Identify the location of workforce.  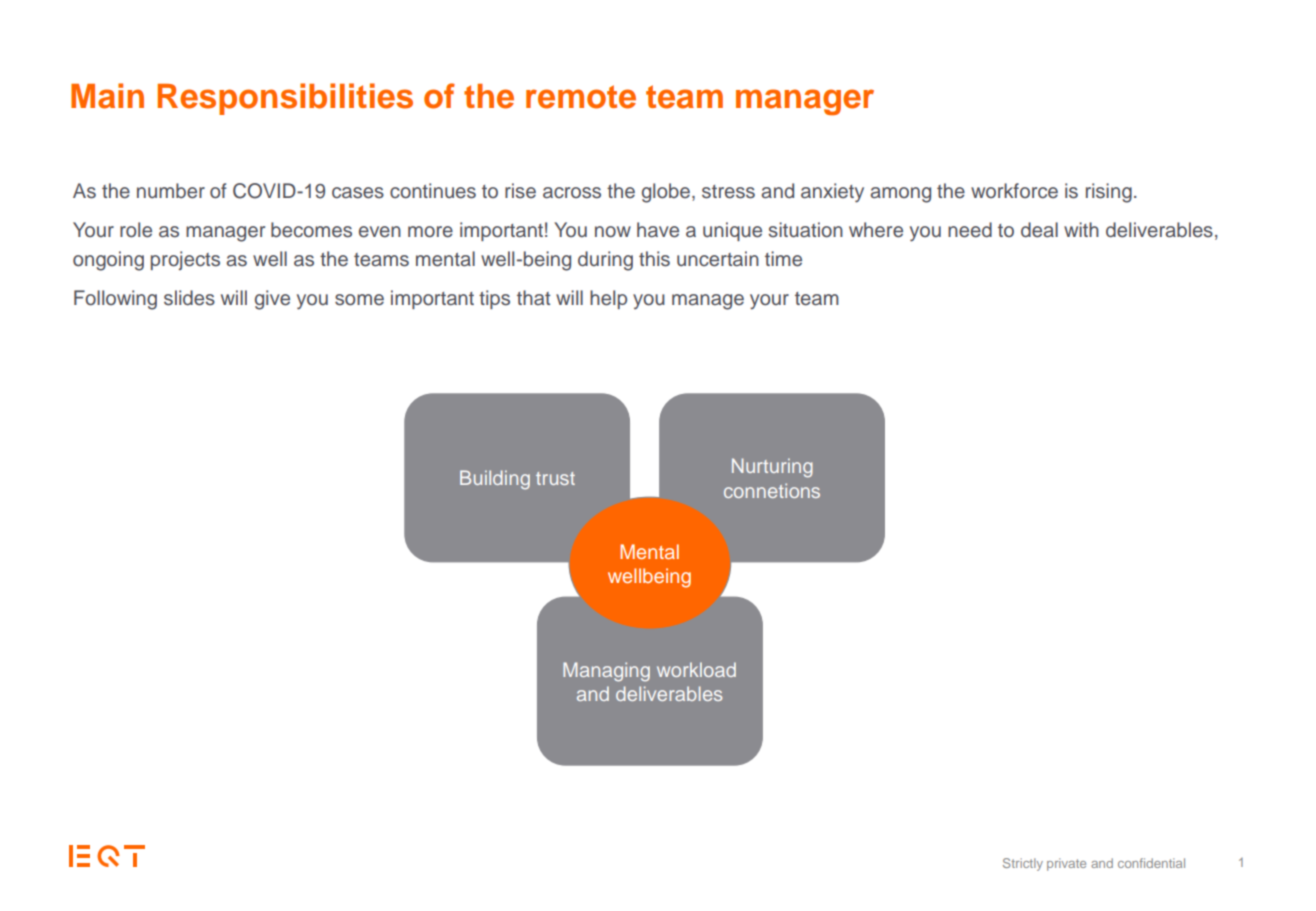
(1014, 191).
